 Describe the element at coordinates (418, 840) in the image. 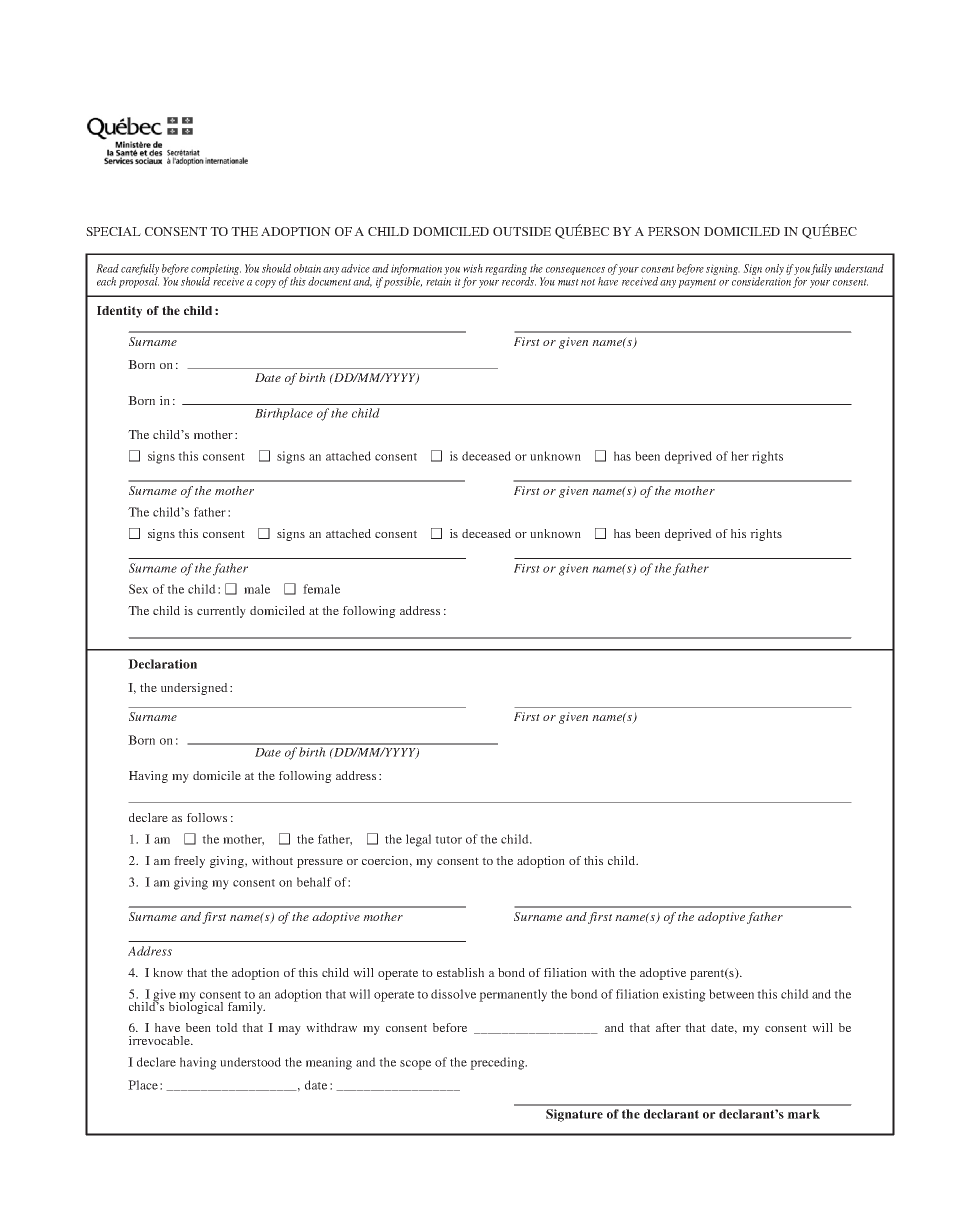

I see `legal` at that location.
